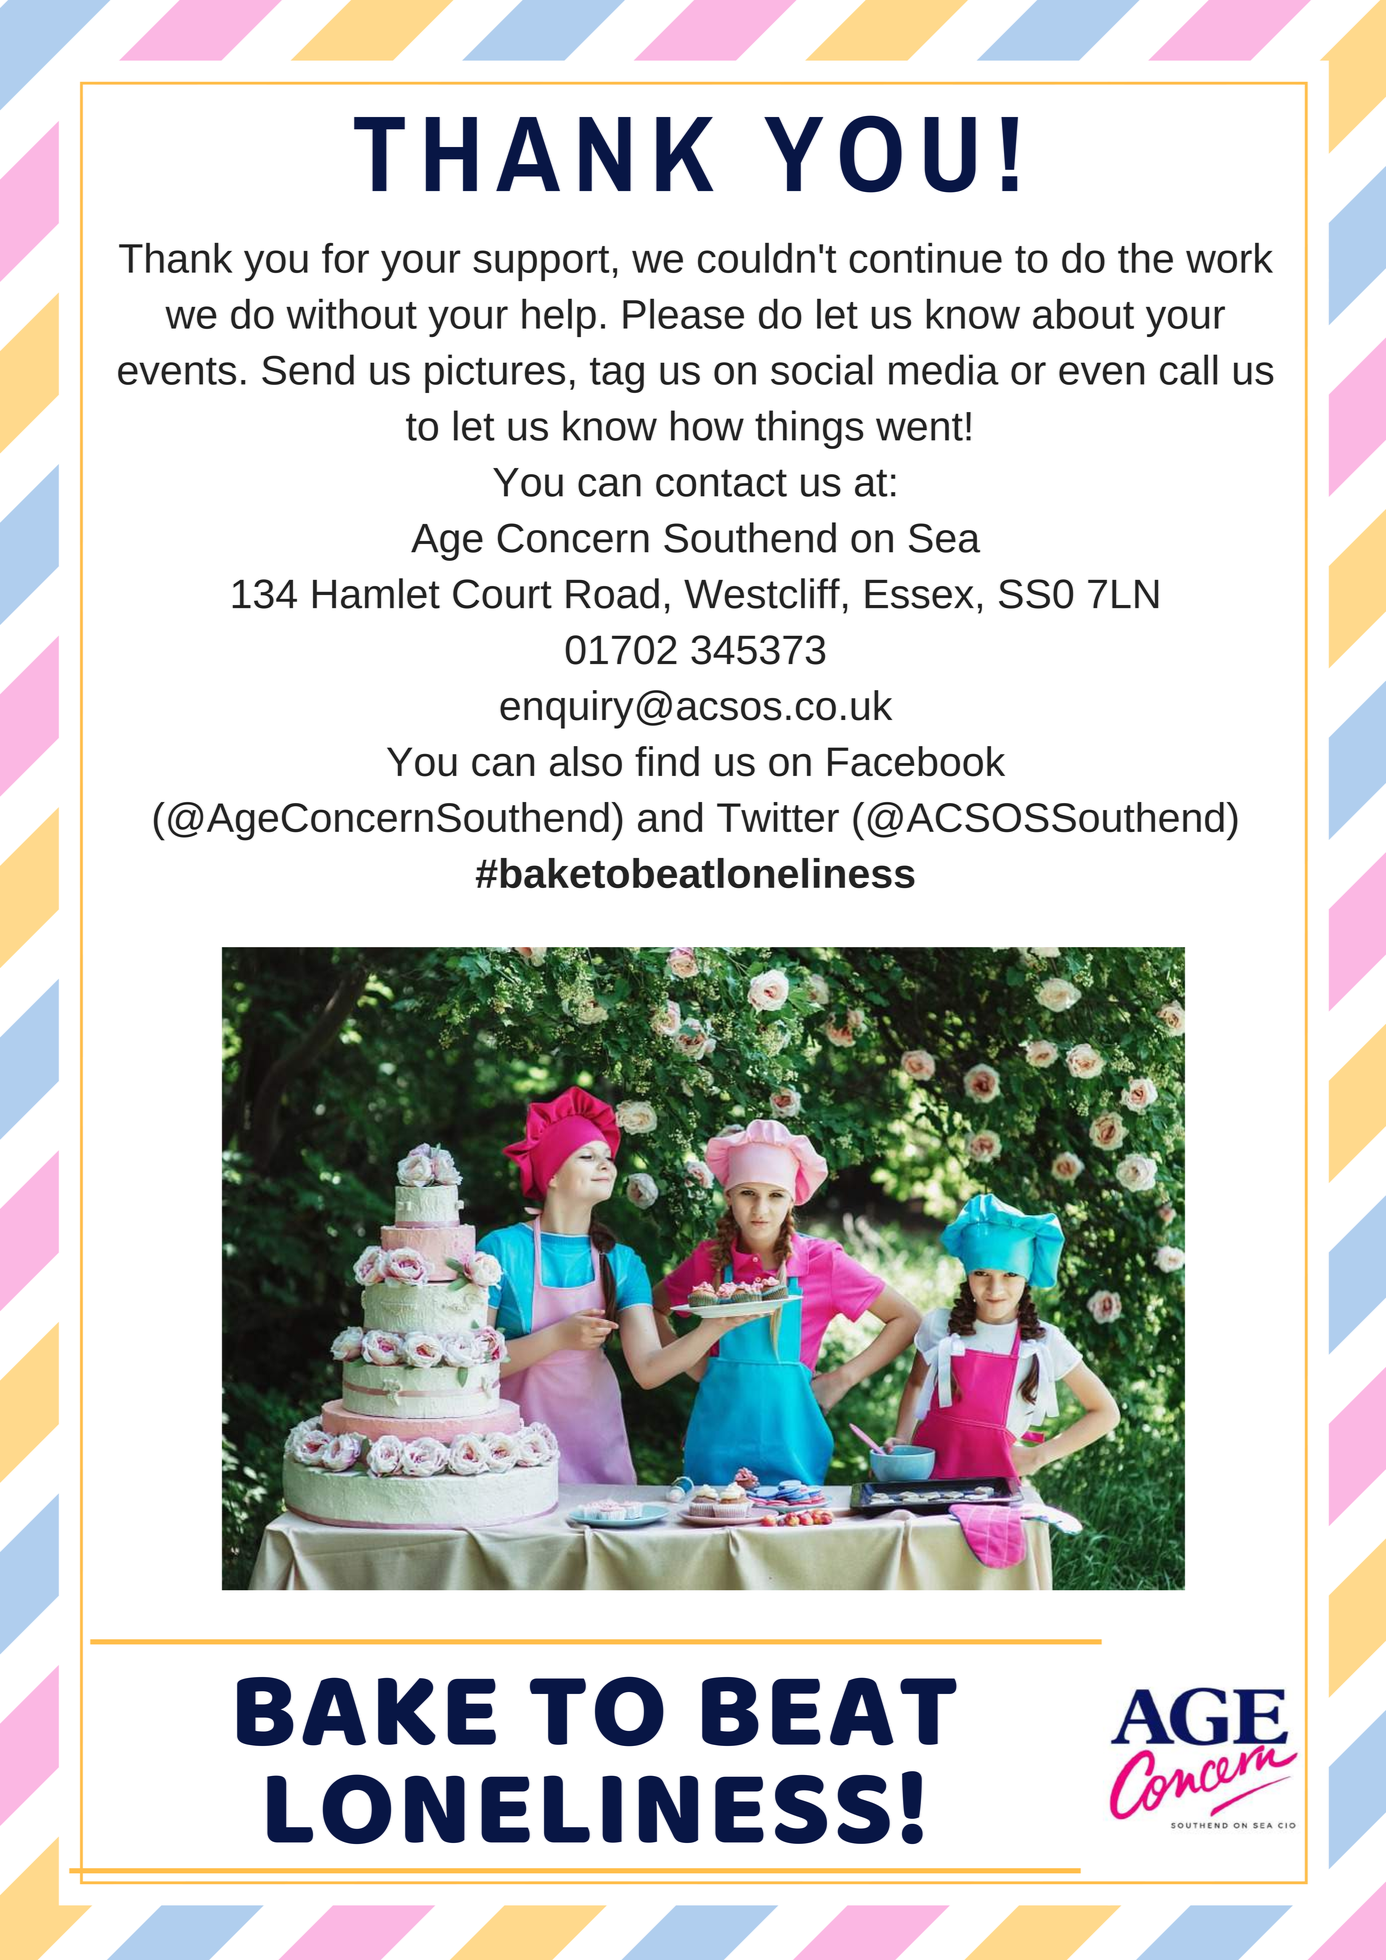 The image size is (1386, 1960). I want to click on things, so click(809, 429).
